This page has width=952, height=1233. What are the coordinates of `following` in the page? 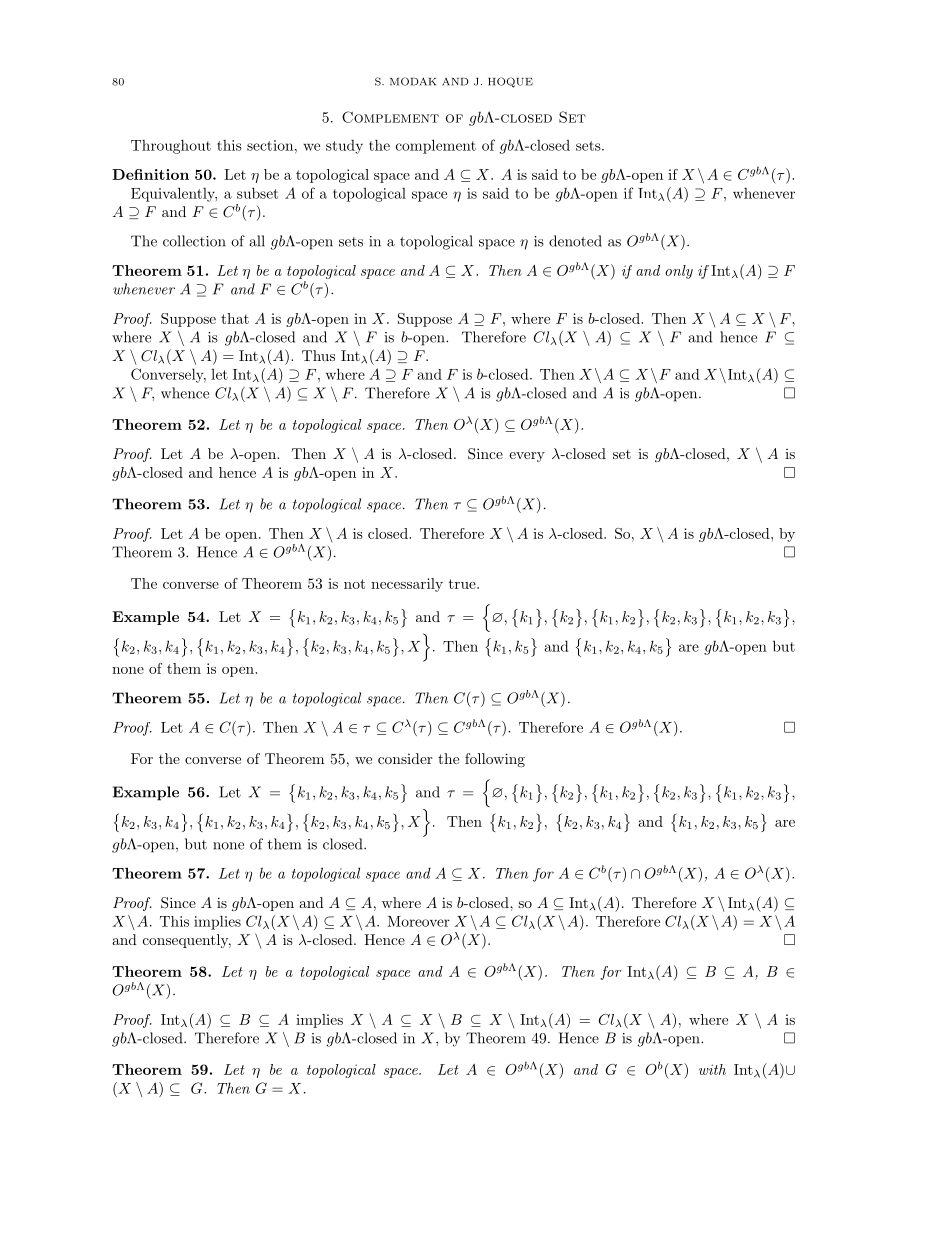 It's located at (495, 760).
